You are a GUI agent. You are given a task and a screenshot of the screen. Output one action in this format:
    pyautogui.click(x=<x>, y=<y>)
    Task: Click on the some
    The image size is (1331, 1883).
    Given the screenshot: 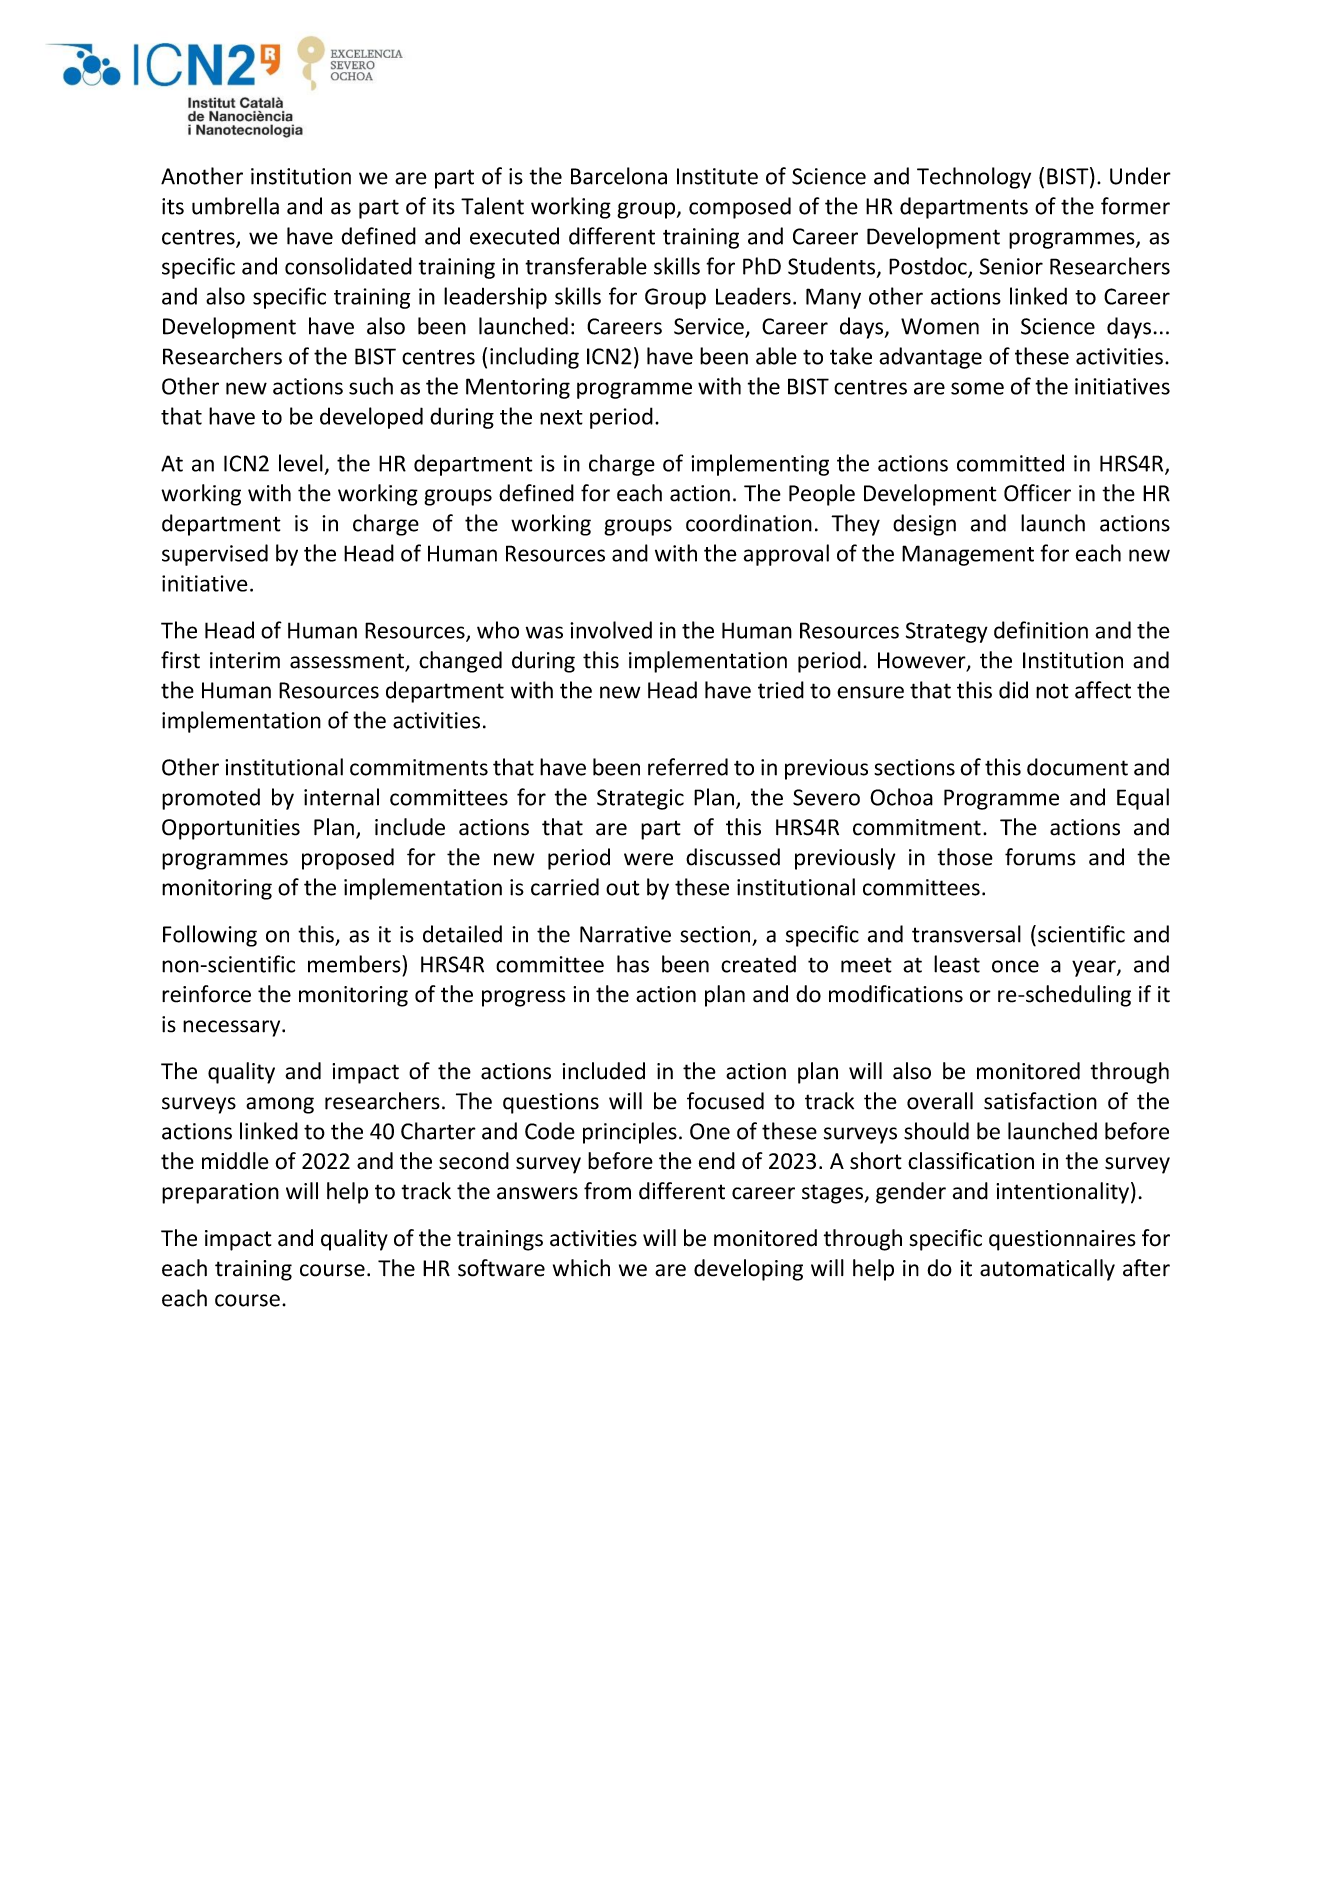 What is the action you would take?
    pyautogui.click(x=977, y=388)
